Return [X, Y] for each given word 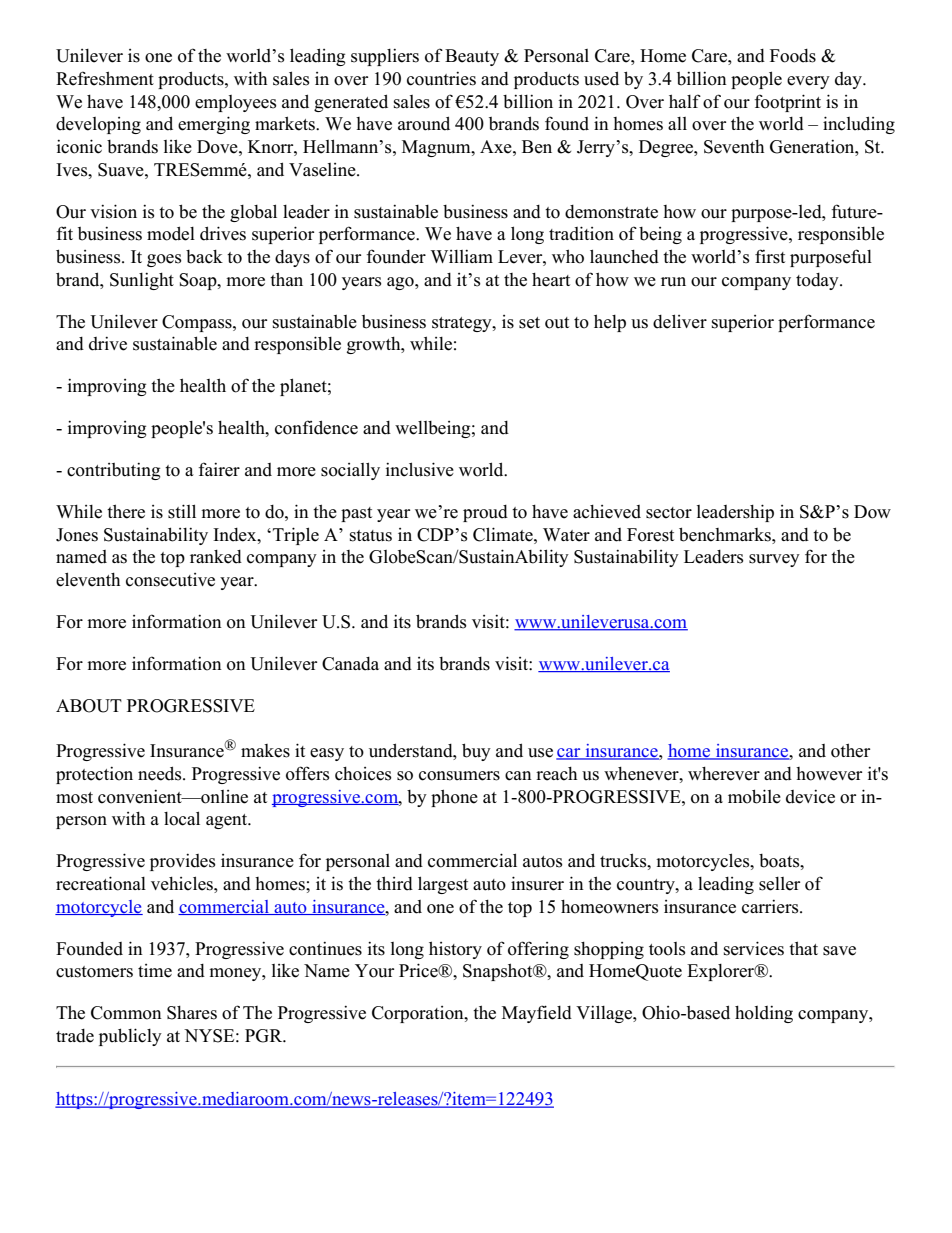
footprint [787, 103]
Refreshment [105, 78]
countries [441, 78]
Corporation [419, 1014]
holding [764, 1014]
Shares [192, 1013]
